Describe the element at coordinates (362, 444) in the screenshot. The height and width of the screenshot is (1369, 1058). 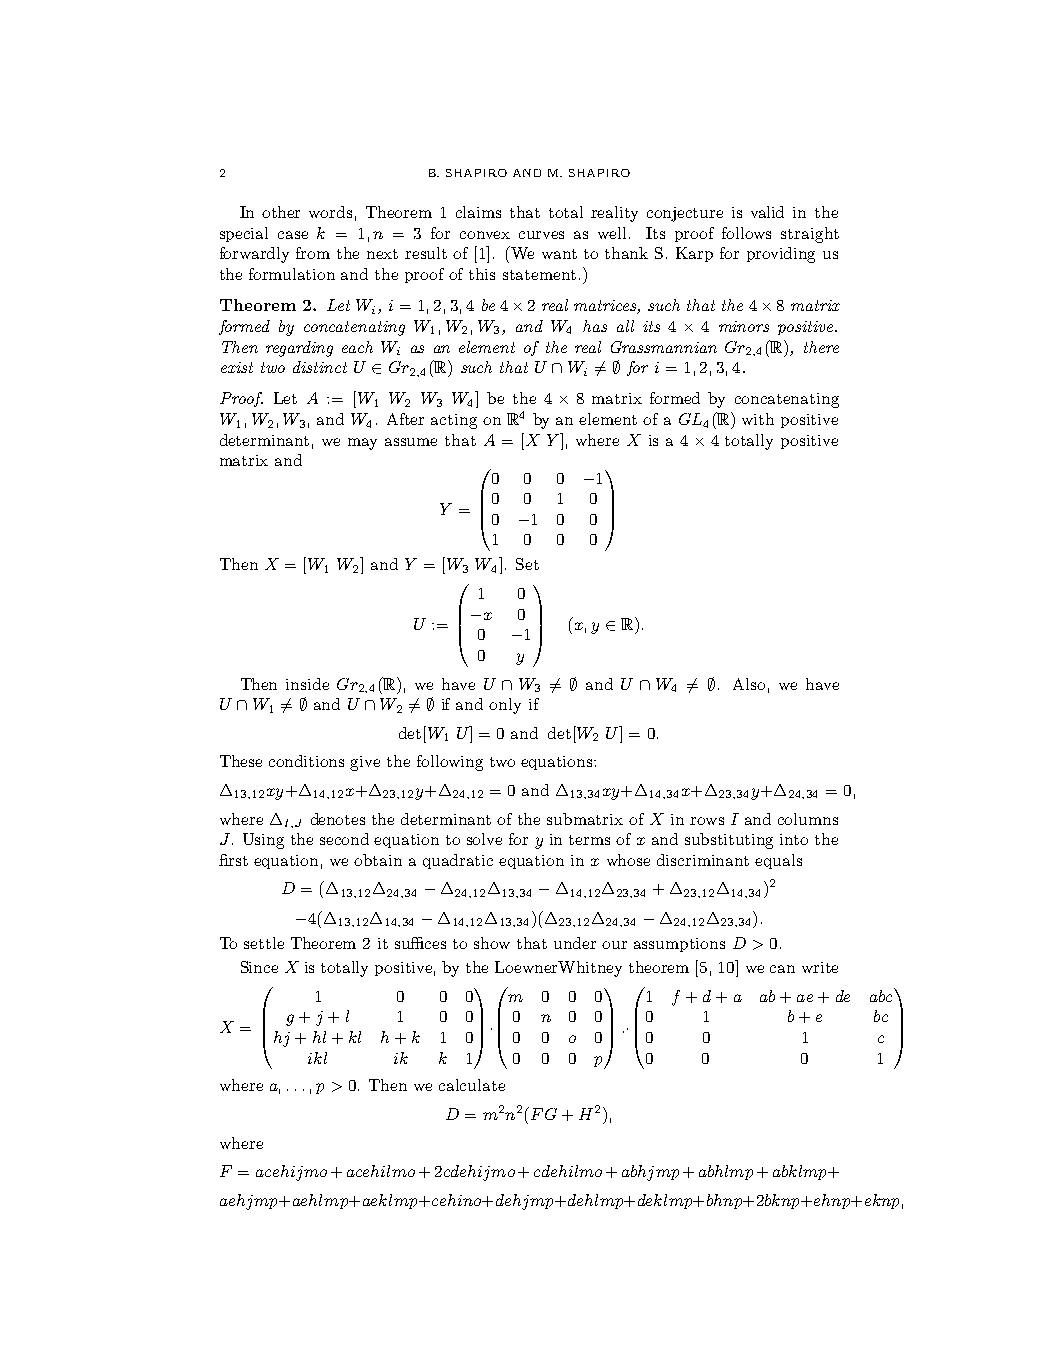
I see `may` at that location.
